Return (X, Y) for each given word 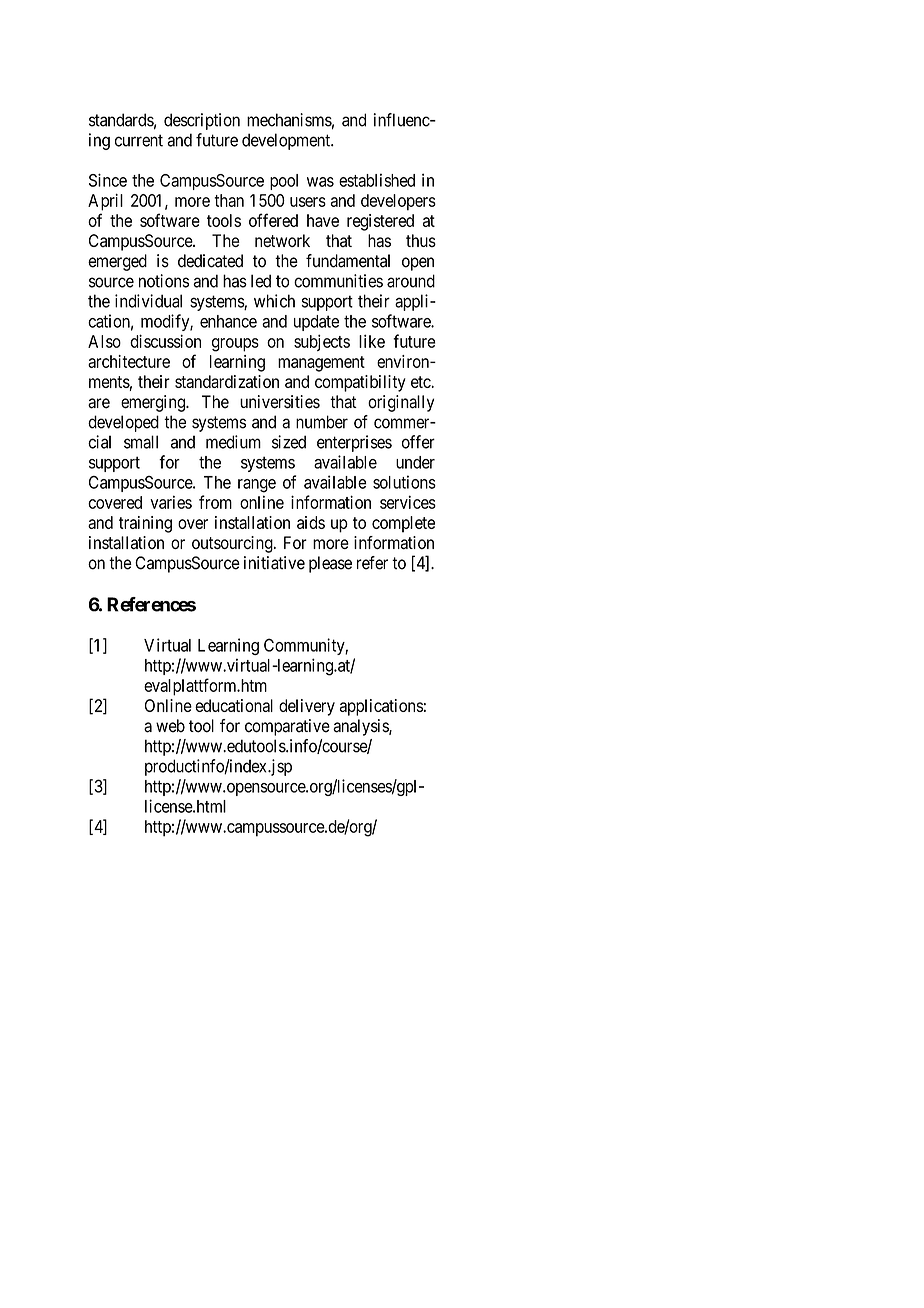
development (287, 141)
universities (280, 402)
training (145, 524)
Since (108, 180)
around (411, 281)
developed (123, 423)
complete (403, 524)
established (377, 180)
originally (401, 403)
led (261, 281)
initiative (274, 563)
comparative (287, 727)
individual (148, 301)
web (170, 726)
